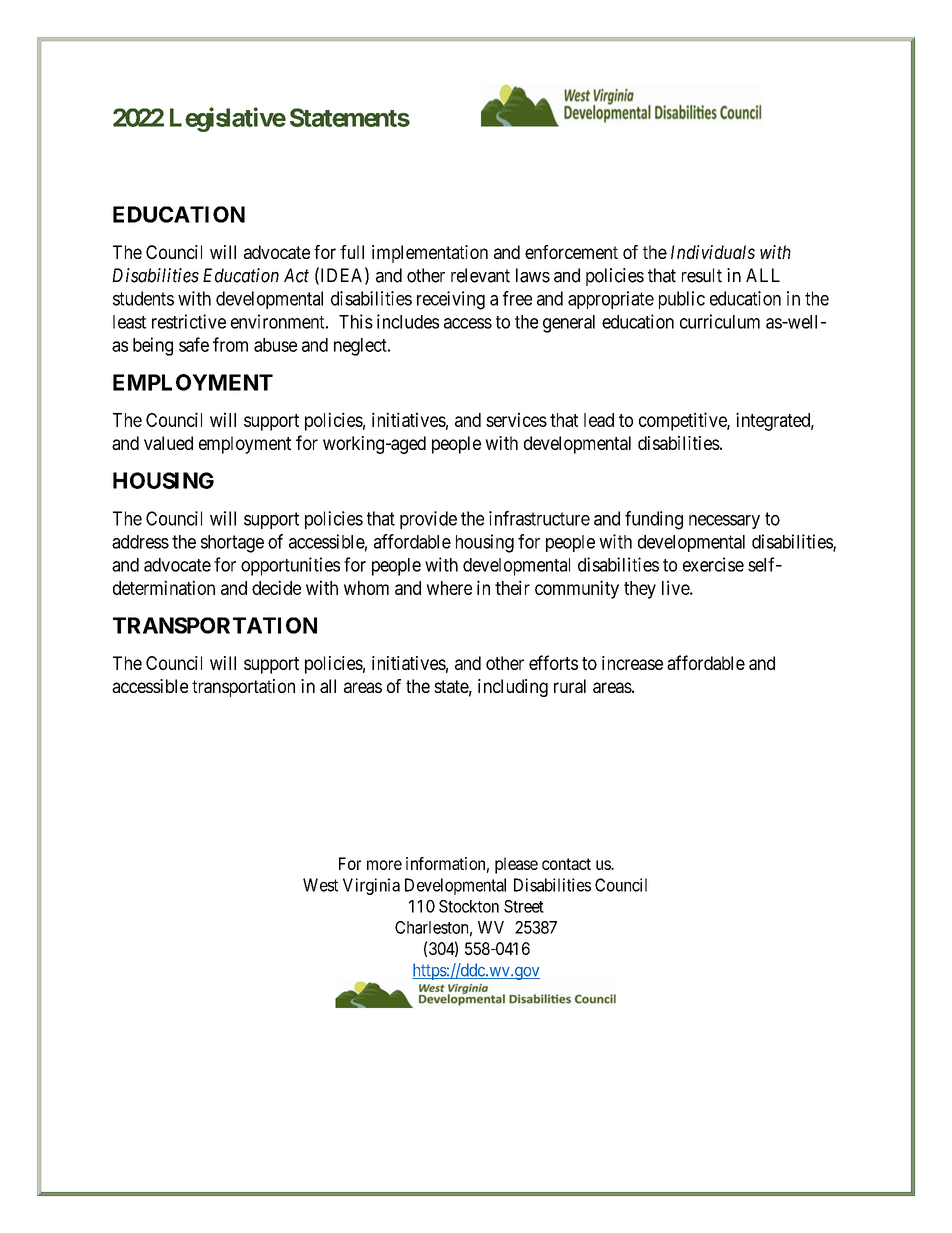 This screenshot has height=1233, width=952. What do you see at coordinates (430, 254) in the screenshot?
I see `implementation` at bounding box center [430, 254].
